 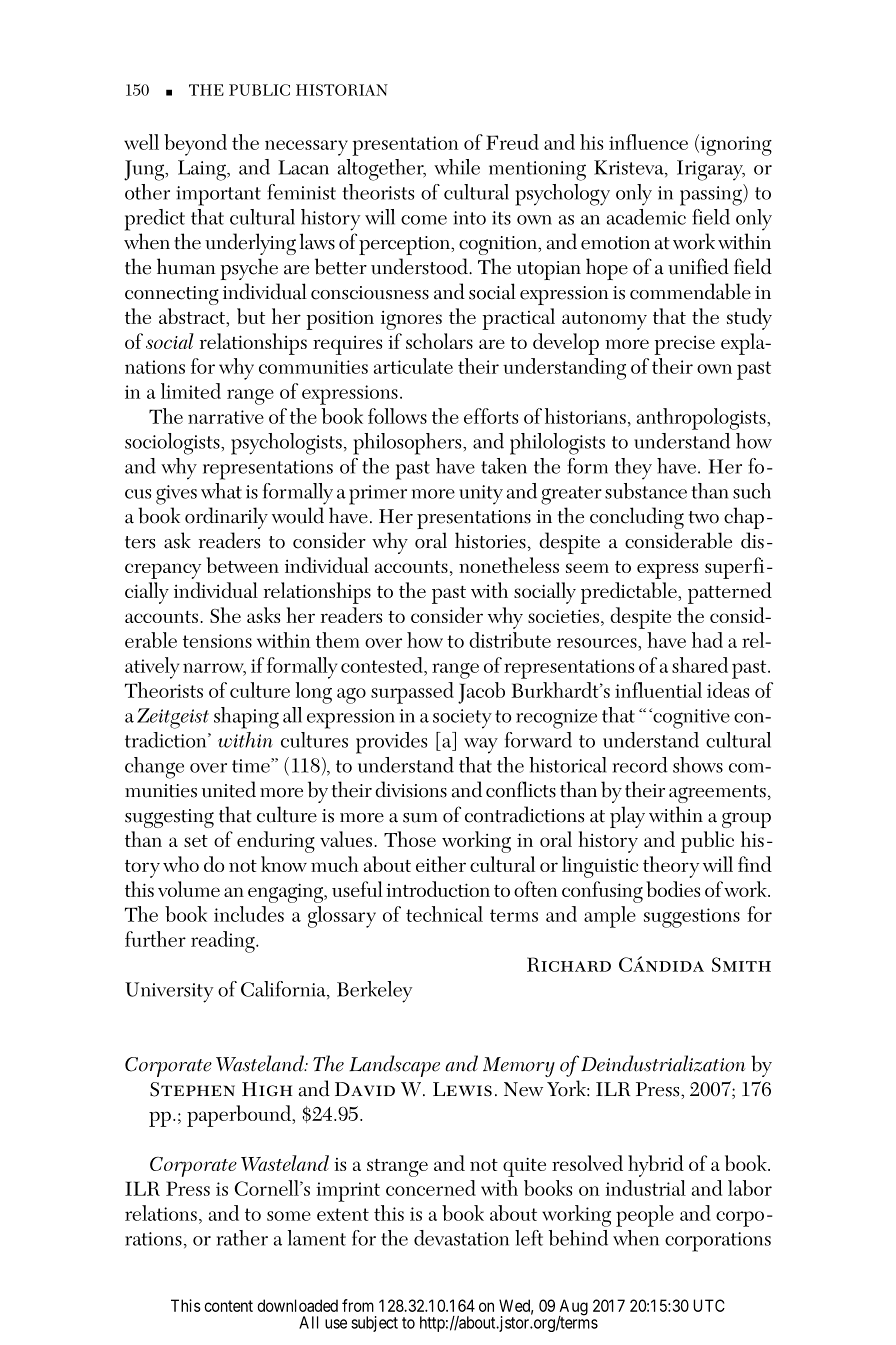 I want to click on concluding, so click(x=637, y=518).
